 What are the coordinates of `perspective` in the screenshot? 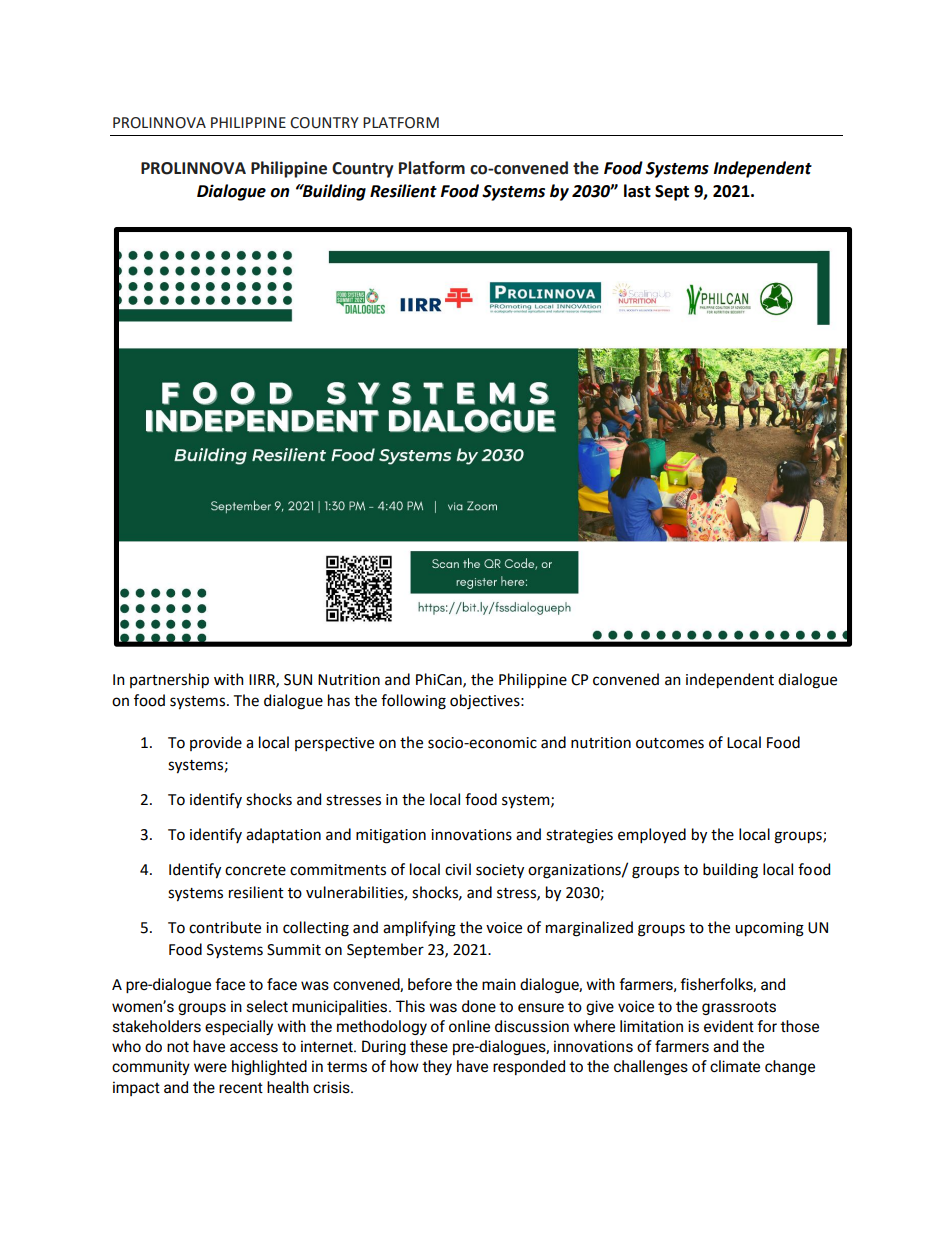 It's located at (334, 744).
